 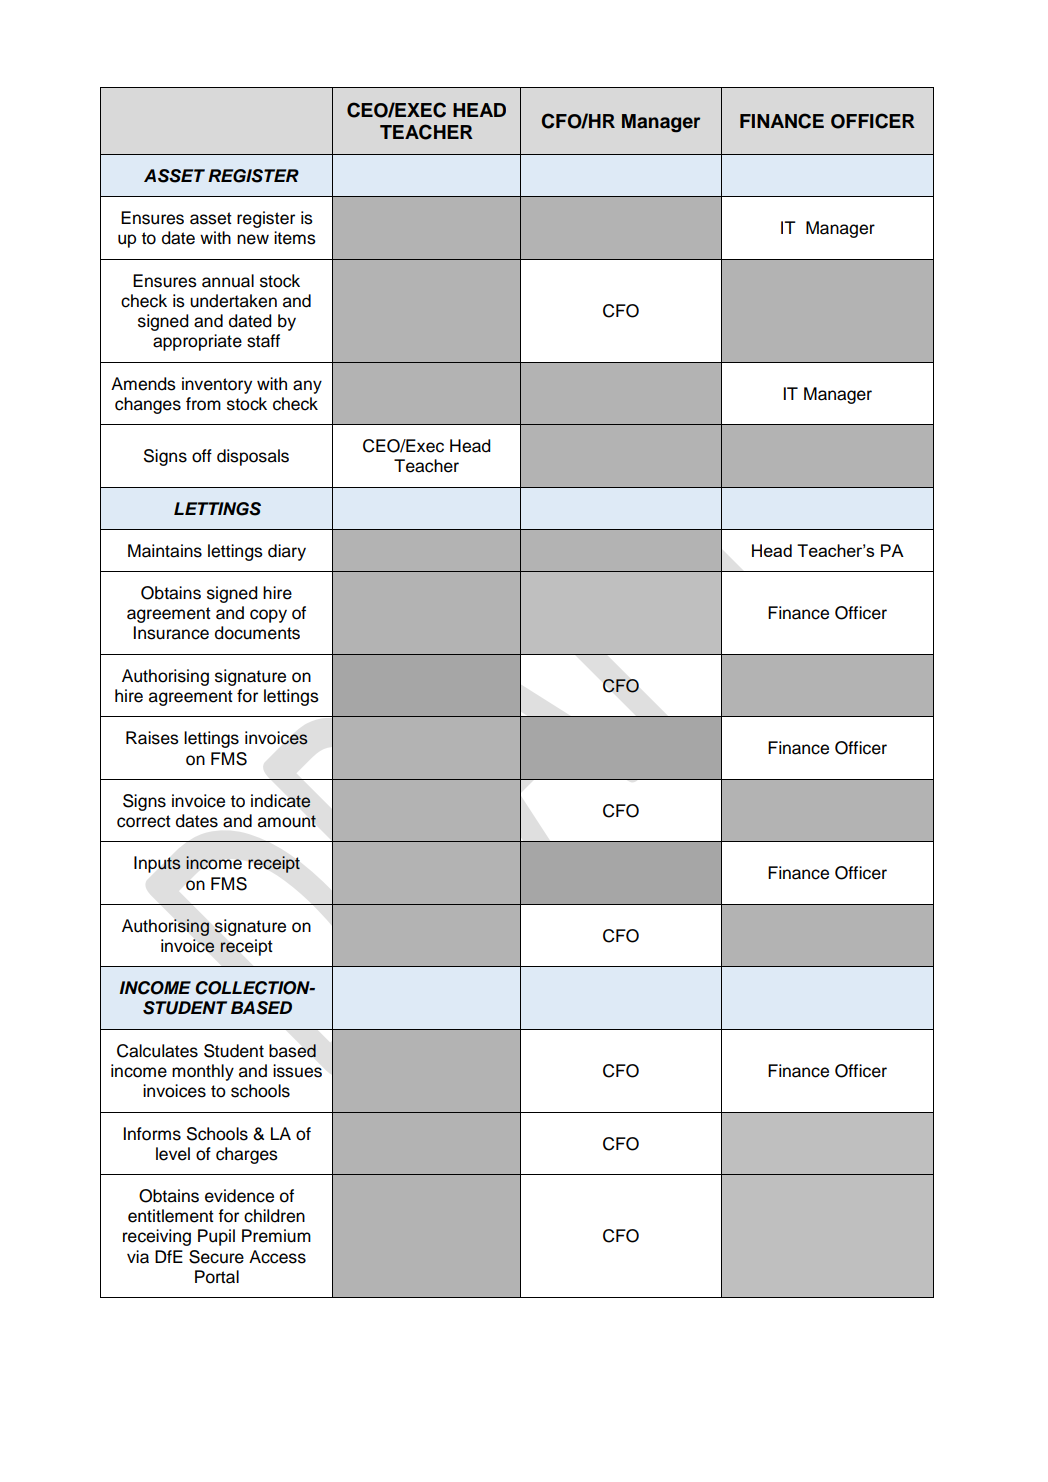 I want to click on Amends, so click(x=143, y=384).
